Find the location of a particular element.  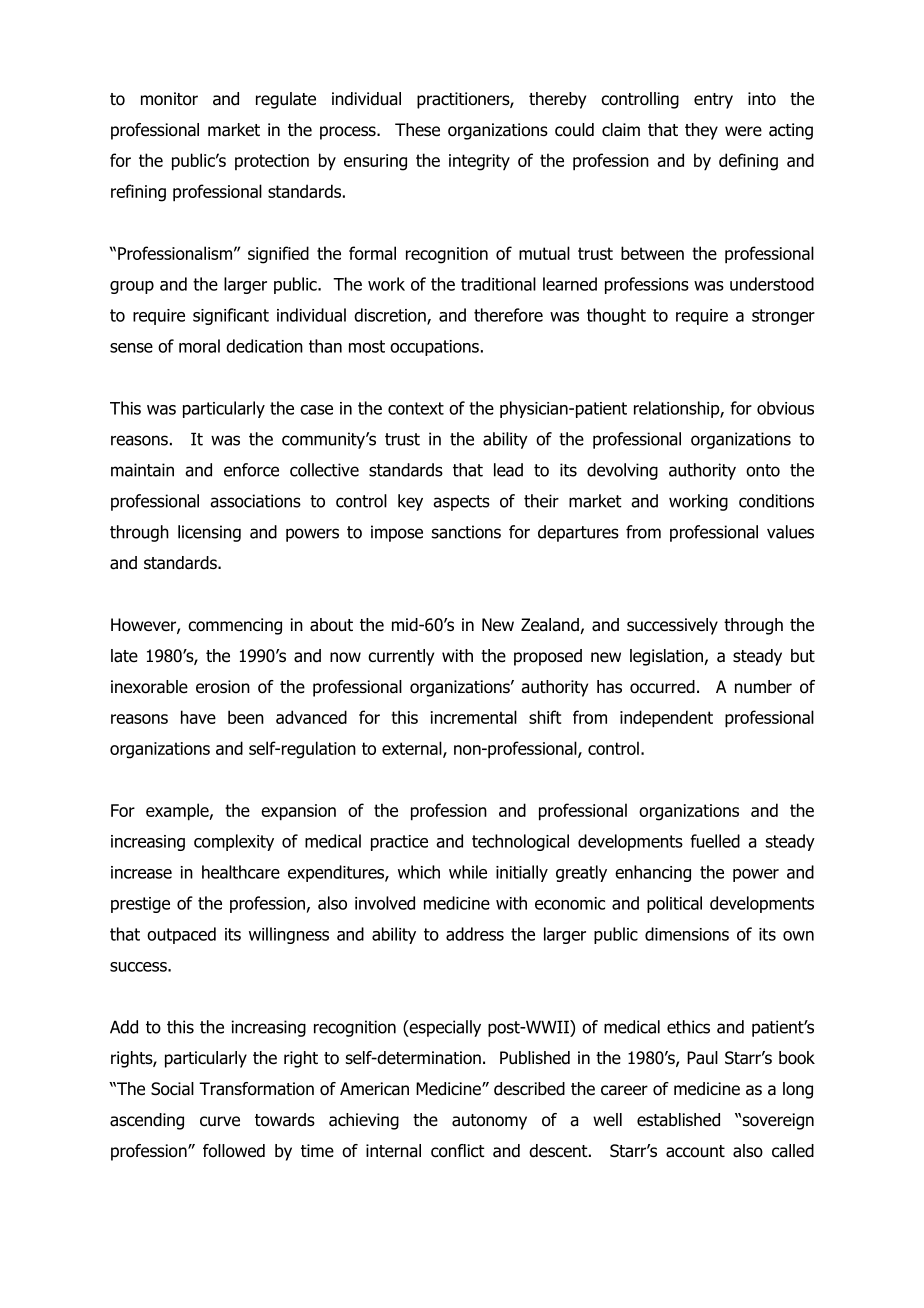

enforce is located at coordinates (251, 470).
